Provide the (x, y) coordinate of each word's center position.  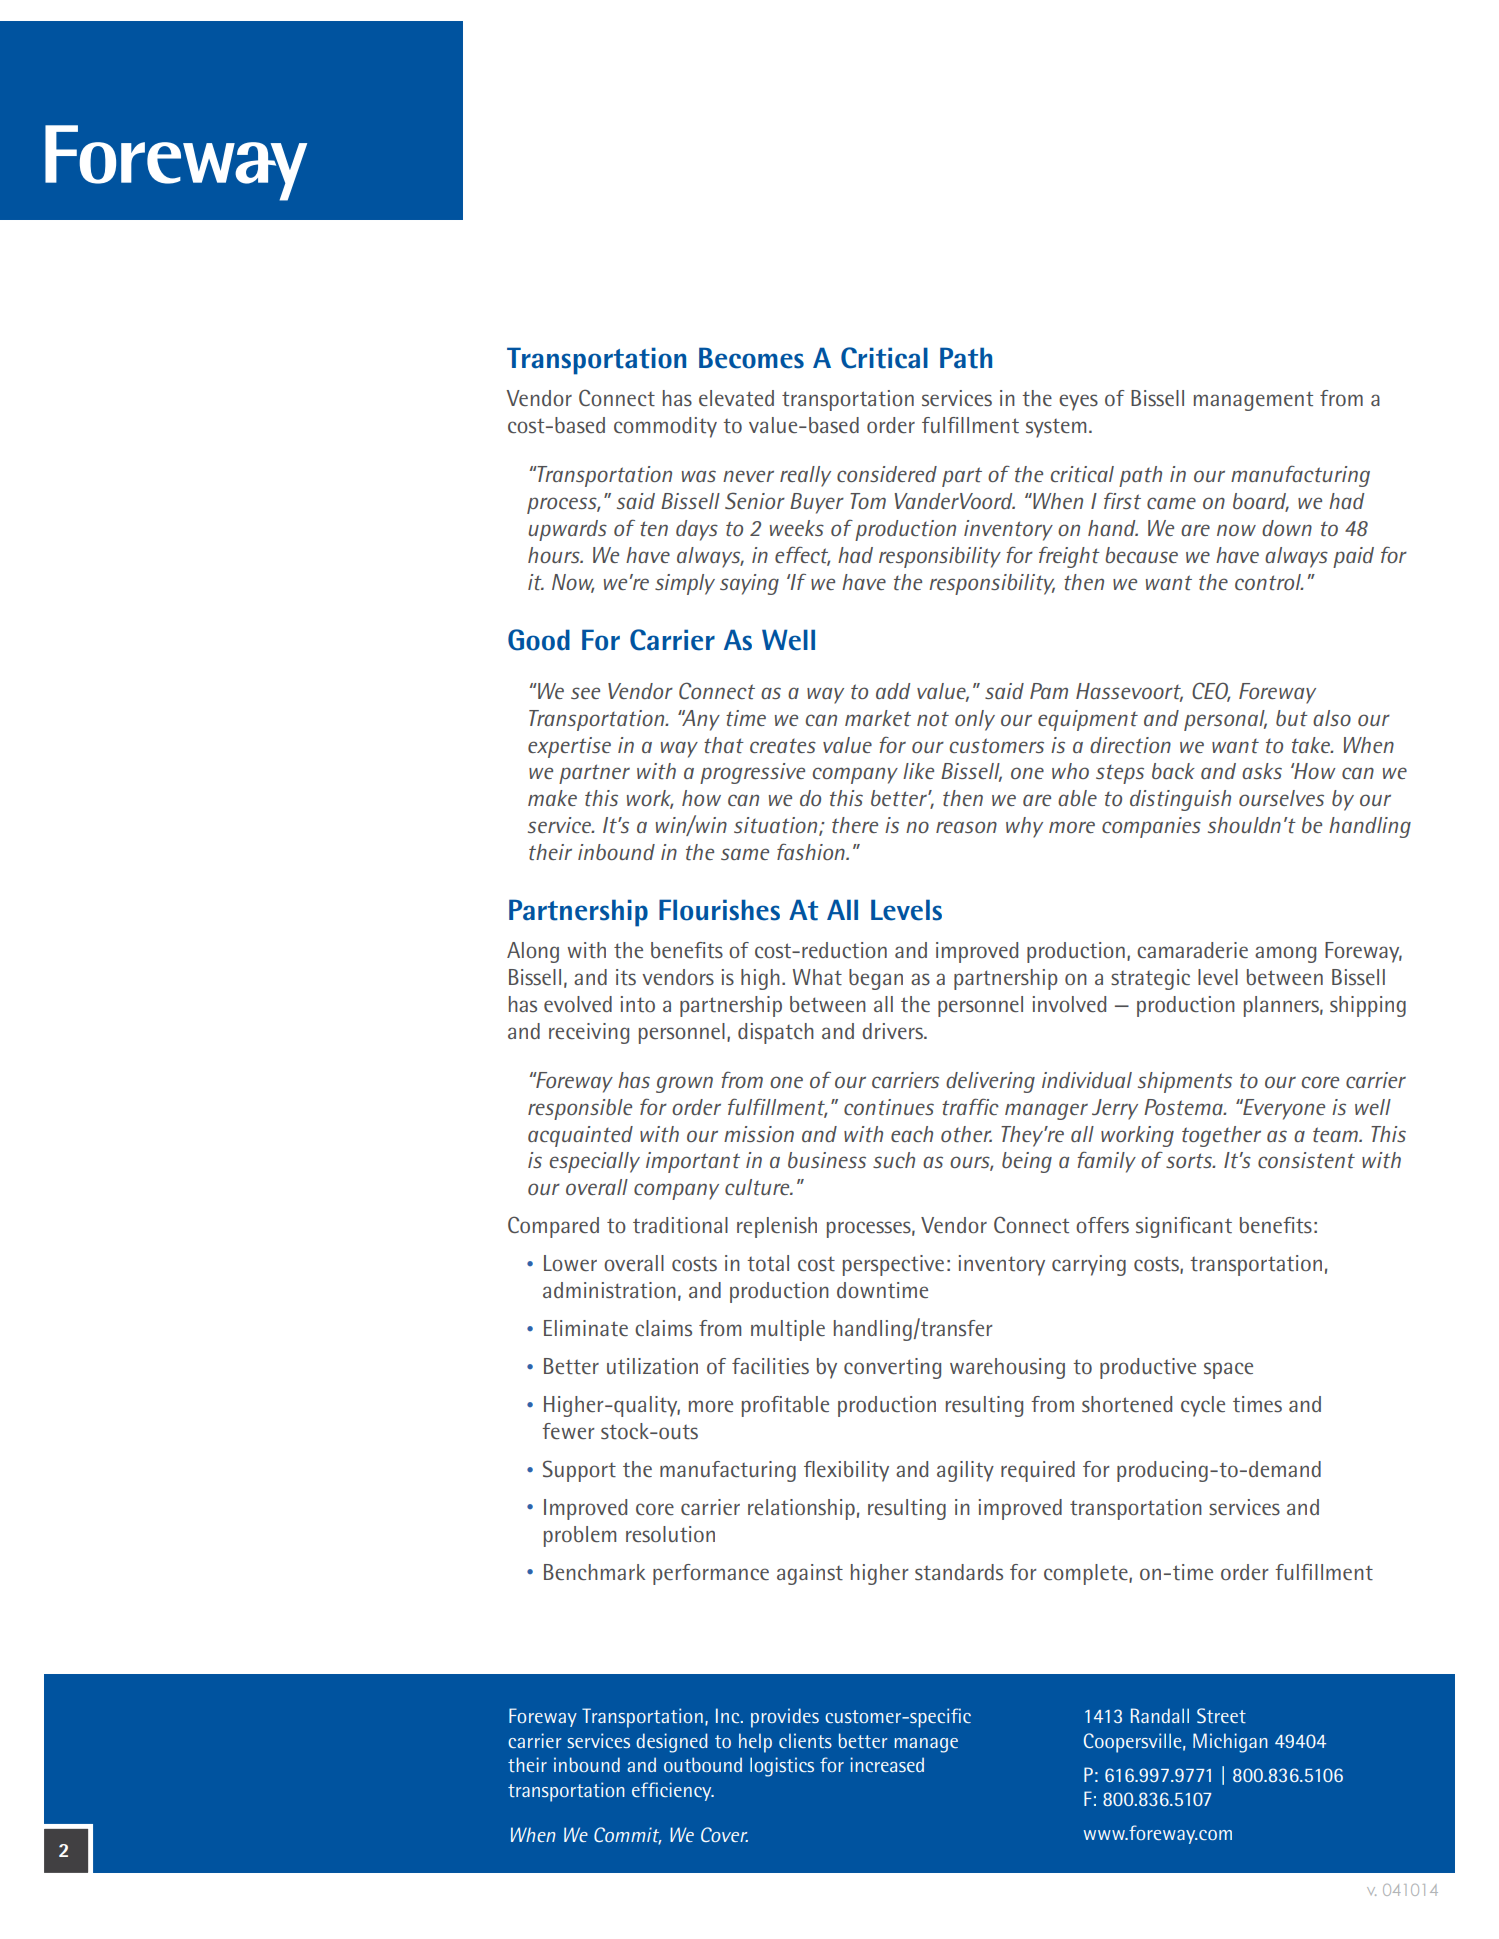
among (1285, 954)
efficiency (673, 1791)
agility (965, 1471)
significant (1184, 1227)
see (585, 693)
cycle (1203, 1406)
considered (887, 474)
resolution (670, 1534)
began (876, 979)
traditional (680, 1225)
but (1292, 718)
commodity (665, 427)
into (638, 1004)
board (1261, 502)
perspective (893, 1265)
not (933, 719)
